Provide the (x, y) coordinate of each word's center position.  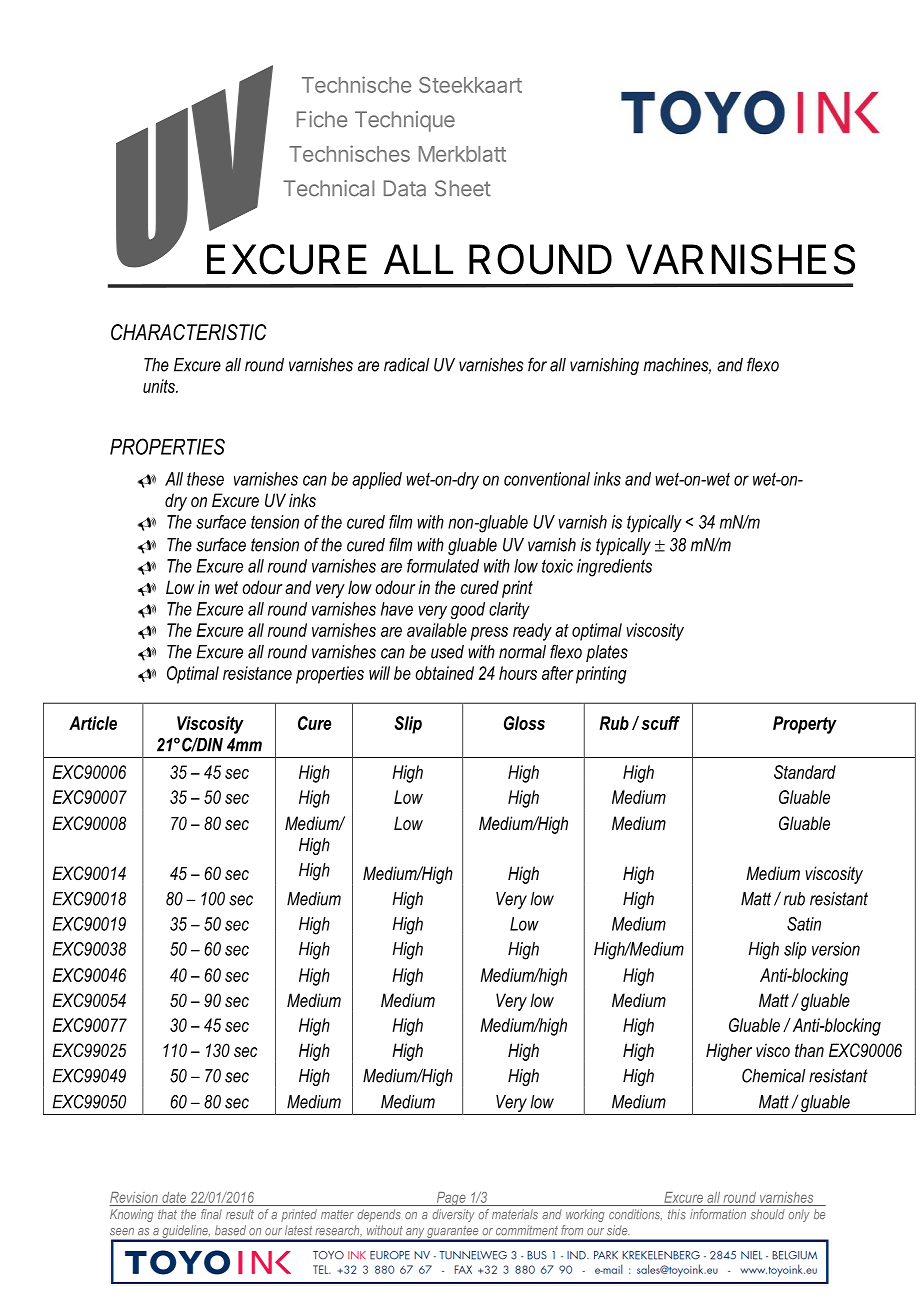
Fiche (322, 119)
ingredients (614, 568)
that (167, 1214)
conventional (547, 479)
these (205, 479)
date (174, 1197)
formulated (443, 566)
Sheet (463, 188)
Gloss (524, 723)
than (809, 1050)
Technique (405, 121)
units (160, 386)
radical (406, 365)
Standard (805, 772)
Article (93, 723)
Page (451, 1199)
